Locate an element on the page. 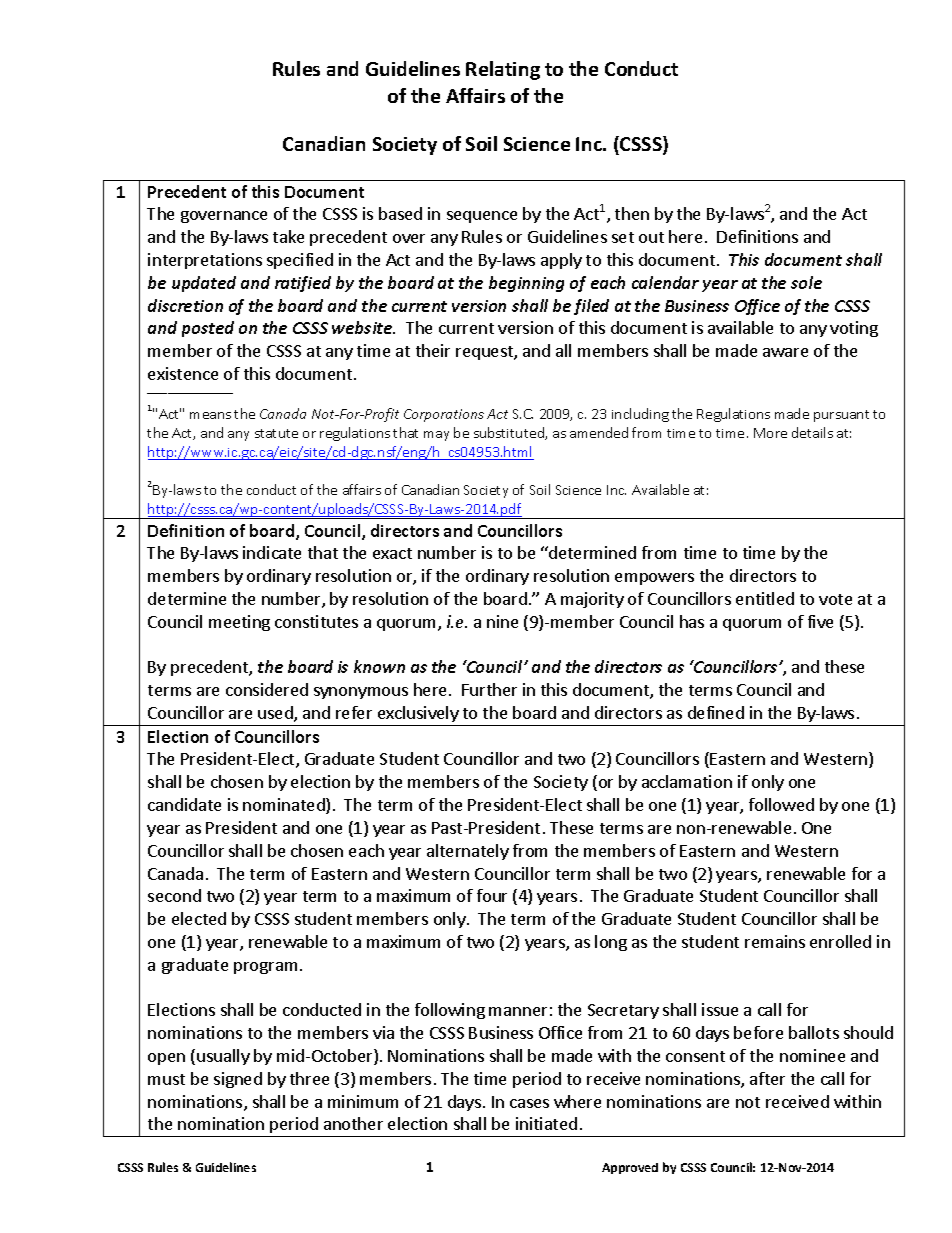 This page has height=1233, width=952. program is located at coordinates (265, 968).
